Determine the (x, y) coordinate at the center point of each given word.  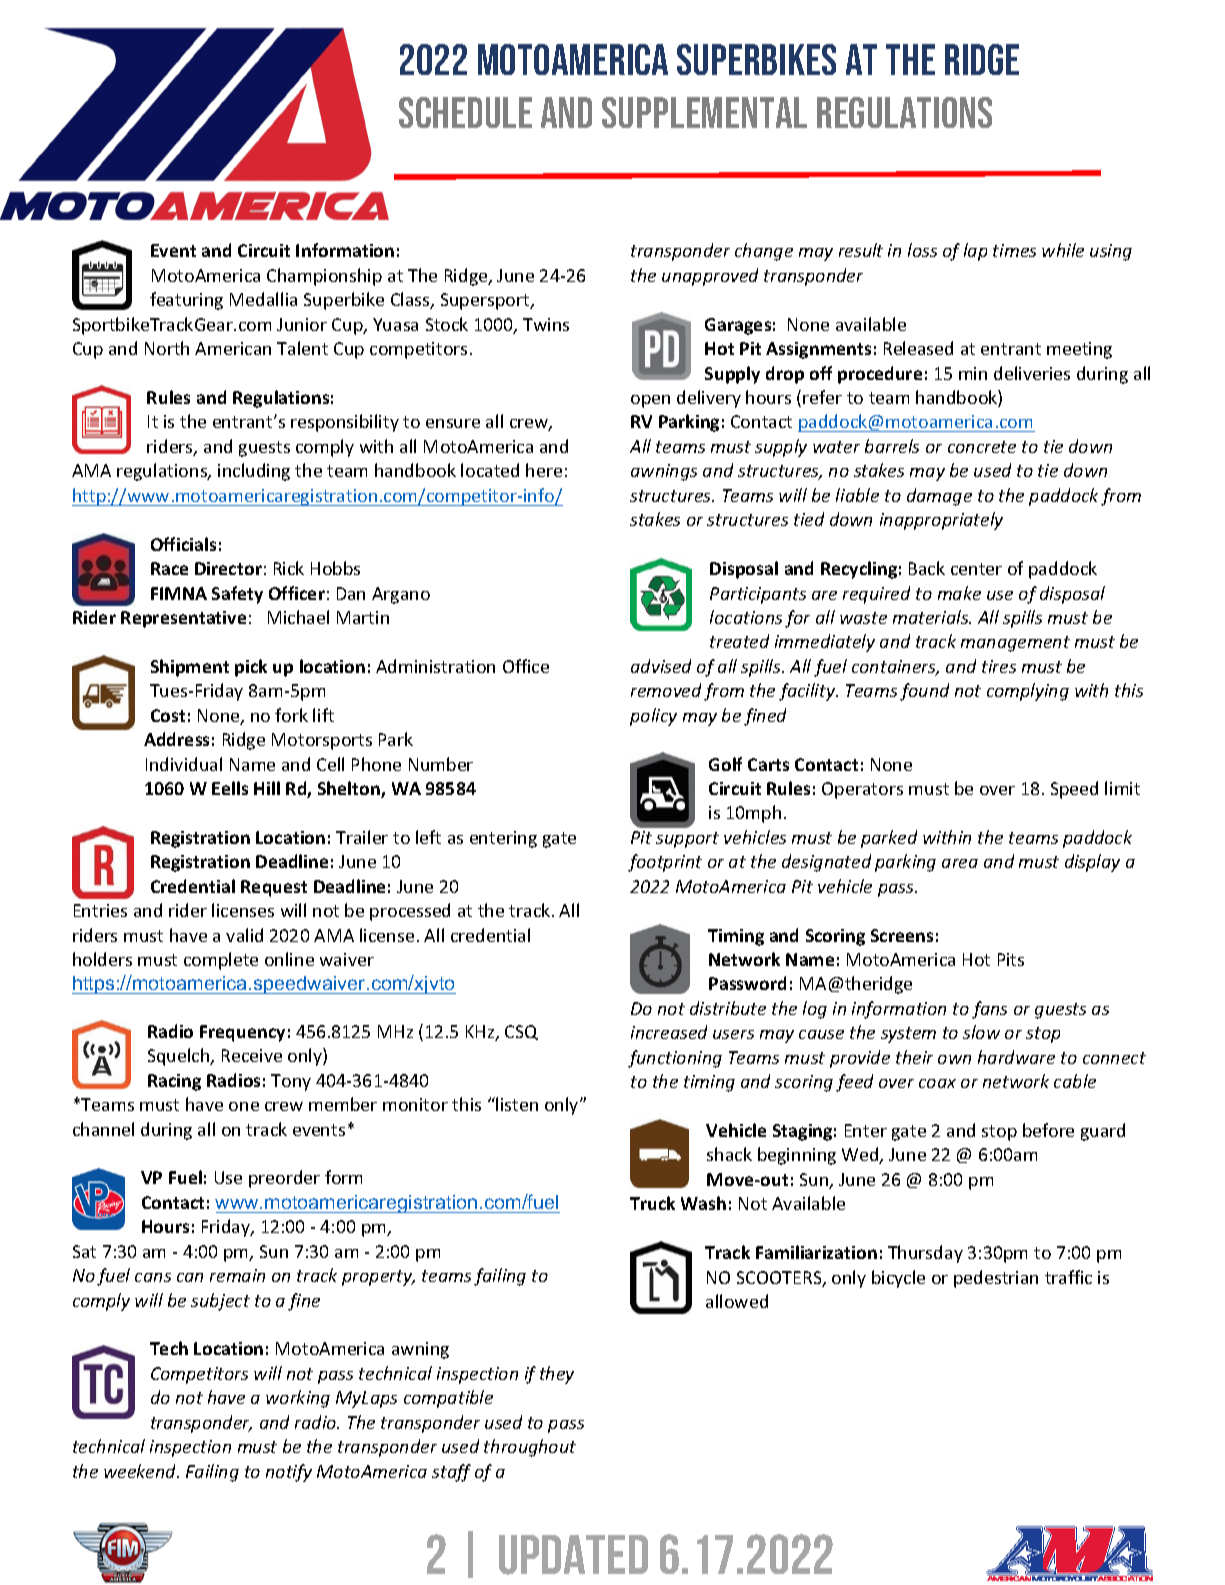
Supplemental (704, 112)
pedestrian (996, 1279)
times (1014, 250)
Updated (573, 1555)
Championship (324, 277)
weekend (141, 1471)
